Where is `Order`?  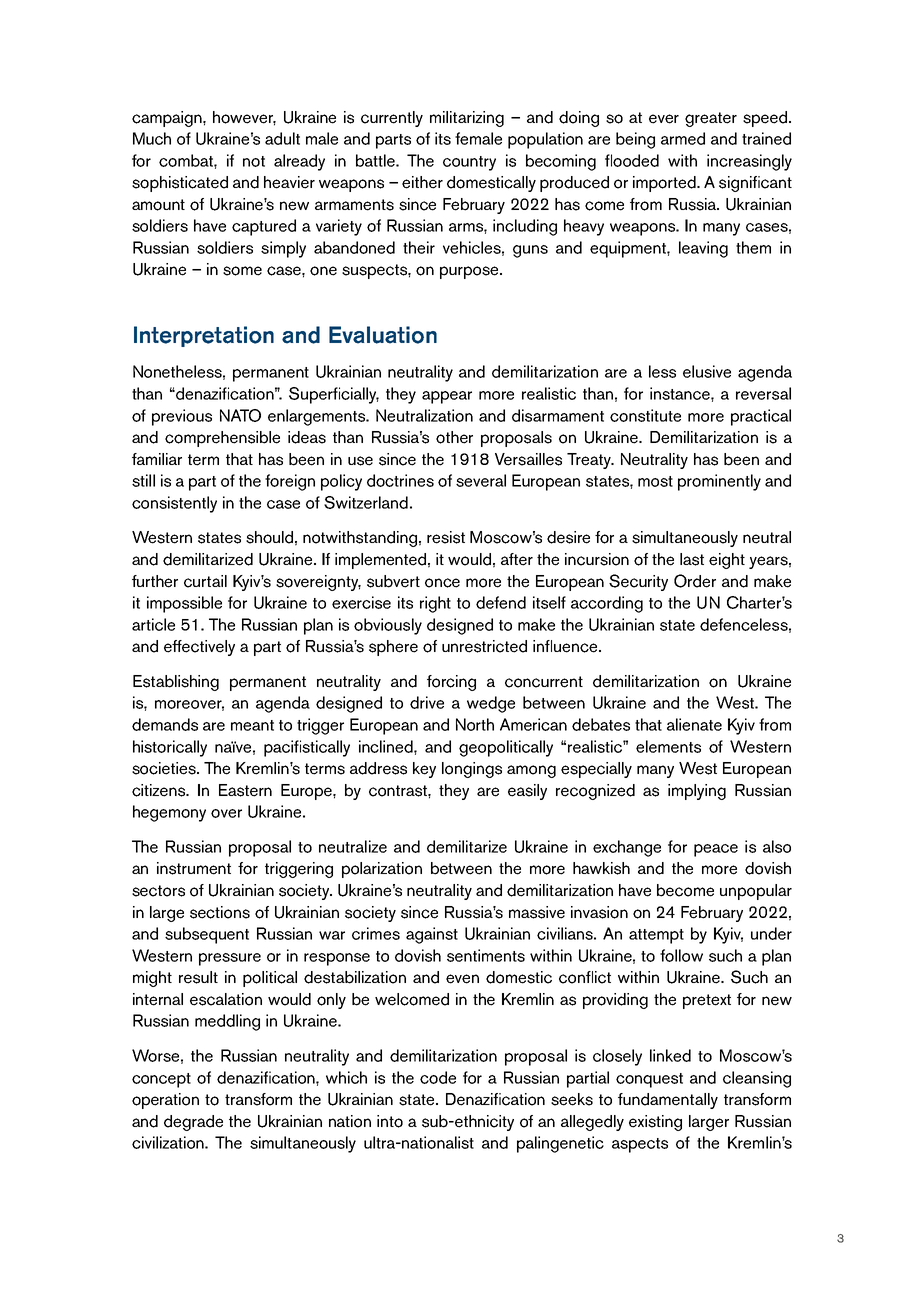
Order is located at coordinates (695, 581).
